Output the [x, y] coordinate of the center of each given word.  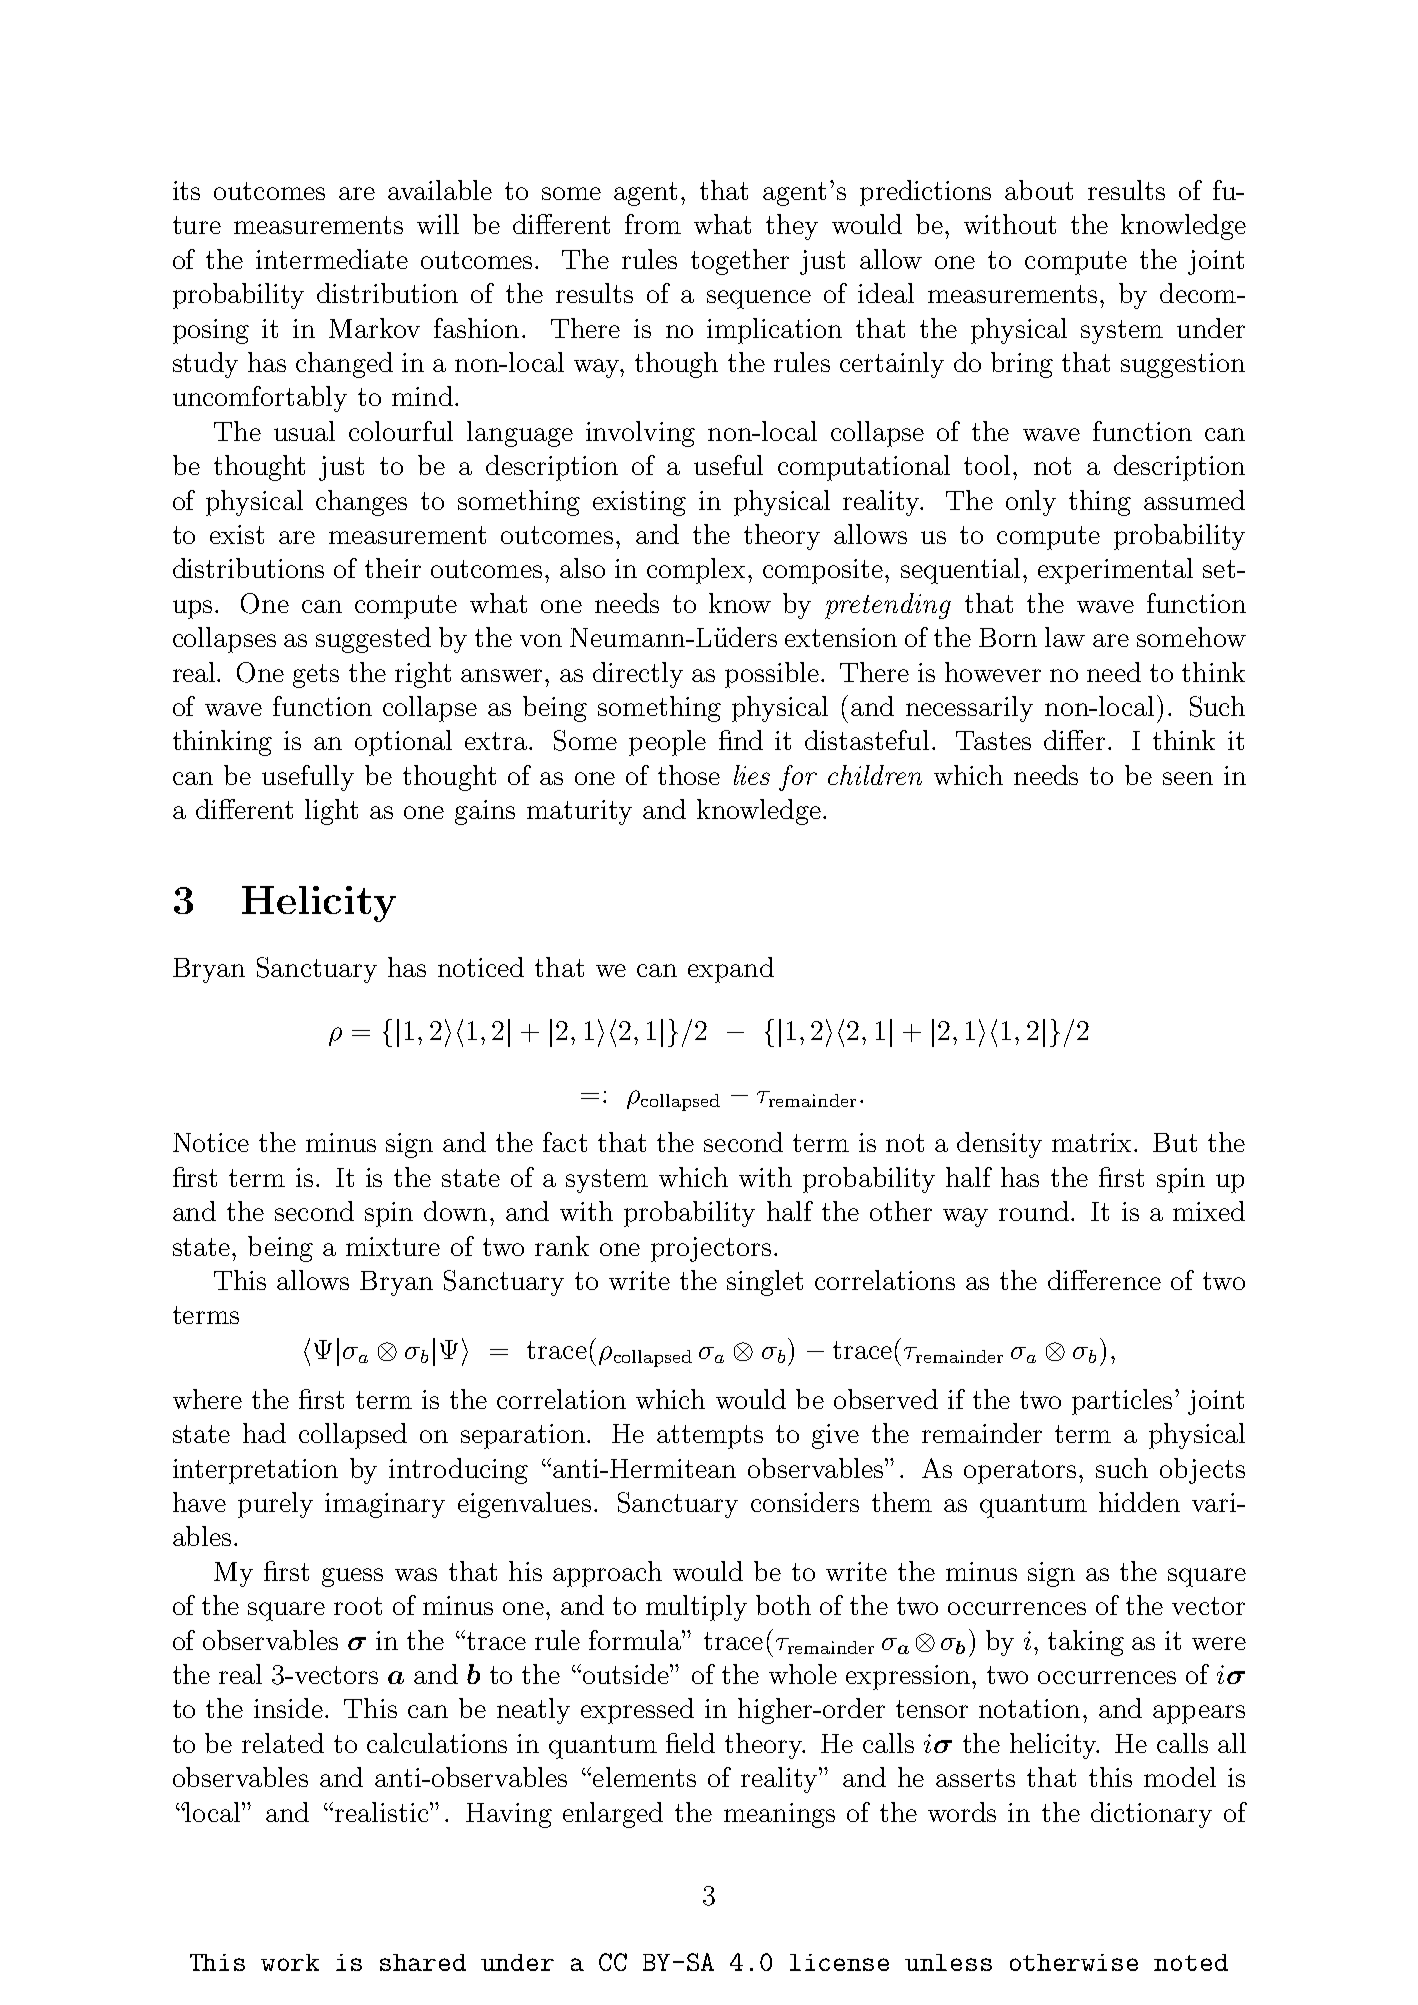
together [740, 262]
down [455, 1211]
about [1039, 190]
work [290, 1962]
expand [731, 970]
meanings [779, 1815]
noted [1191, 1962]
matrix [1093, 1142]
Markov [374, 328]
